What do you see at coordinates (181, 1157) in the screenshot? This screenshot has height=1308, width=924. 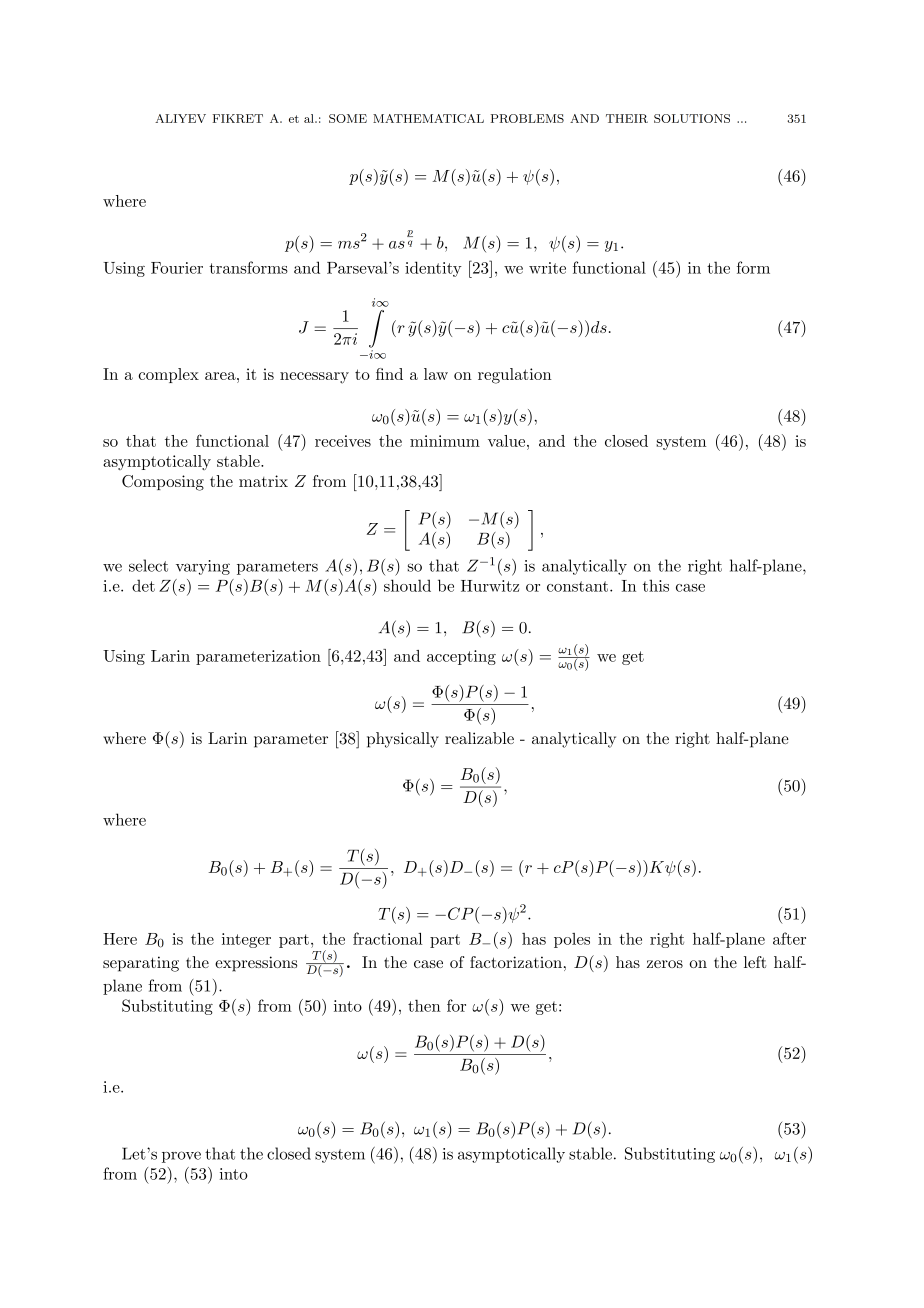 I see `prove` at bounding box center [181, 1157].
